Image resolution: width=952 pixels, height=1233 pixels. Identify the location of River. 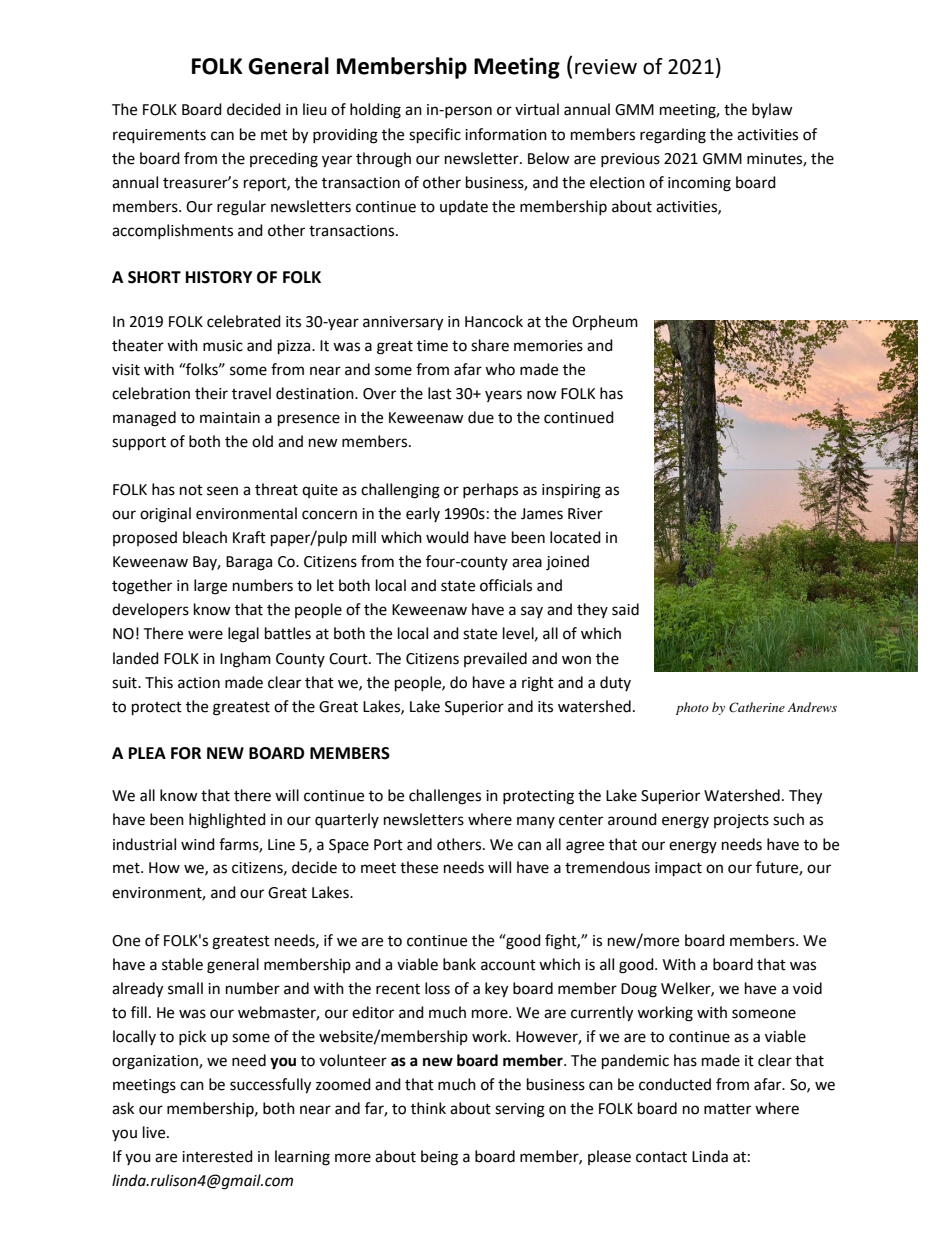
(585, 514).
